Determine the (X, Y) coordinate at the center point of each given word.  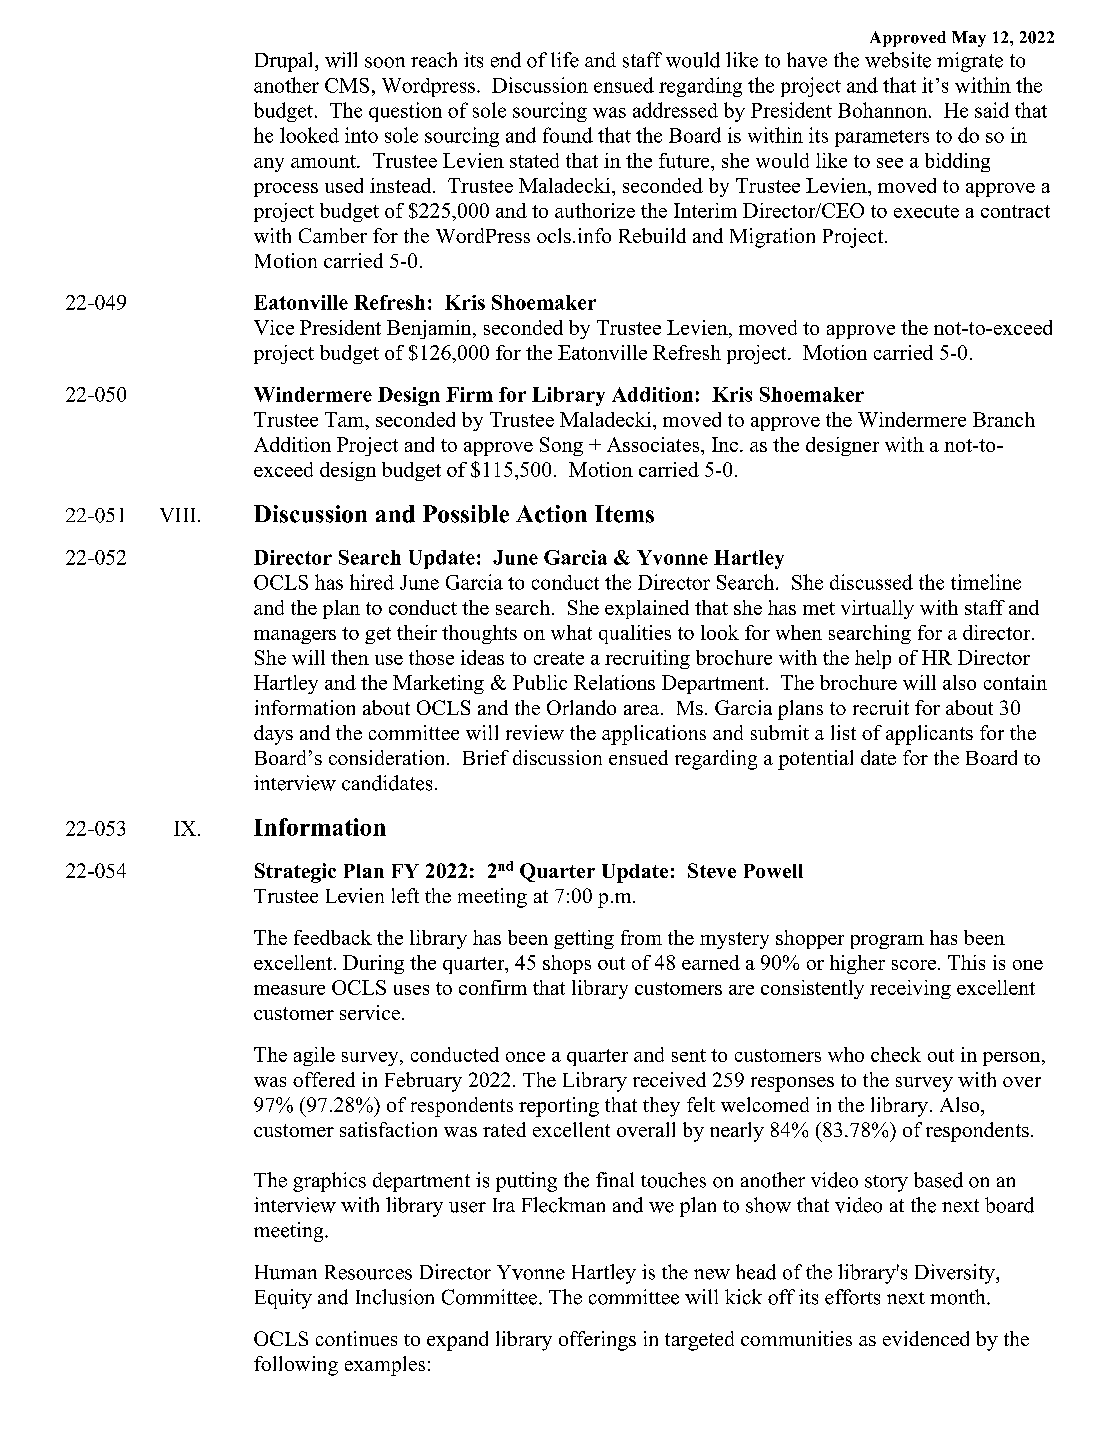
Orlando (581, 707)
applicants (929, 735)
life (565, 60)
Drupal (285, 62)
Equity (283, 1299)
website (898, 60)
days (273, 735)
